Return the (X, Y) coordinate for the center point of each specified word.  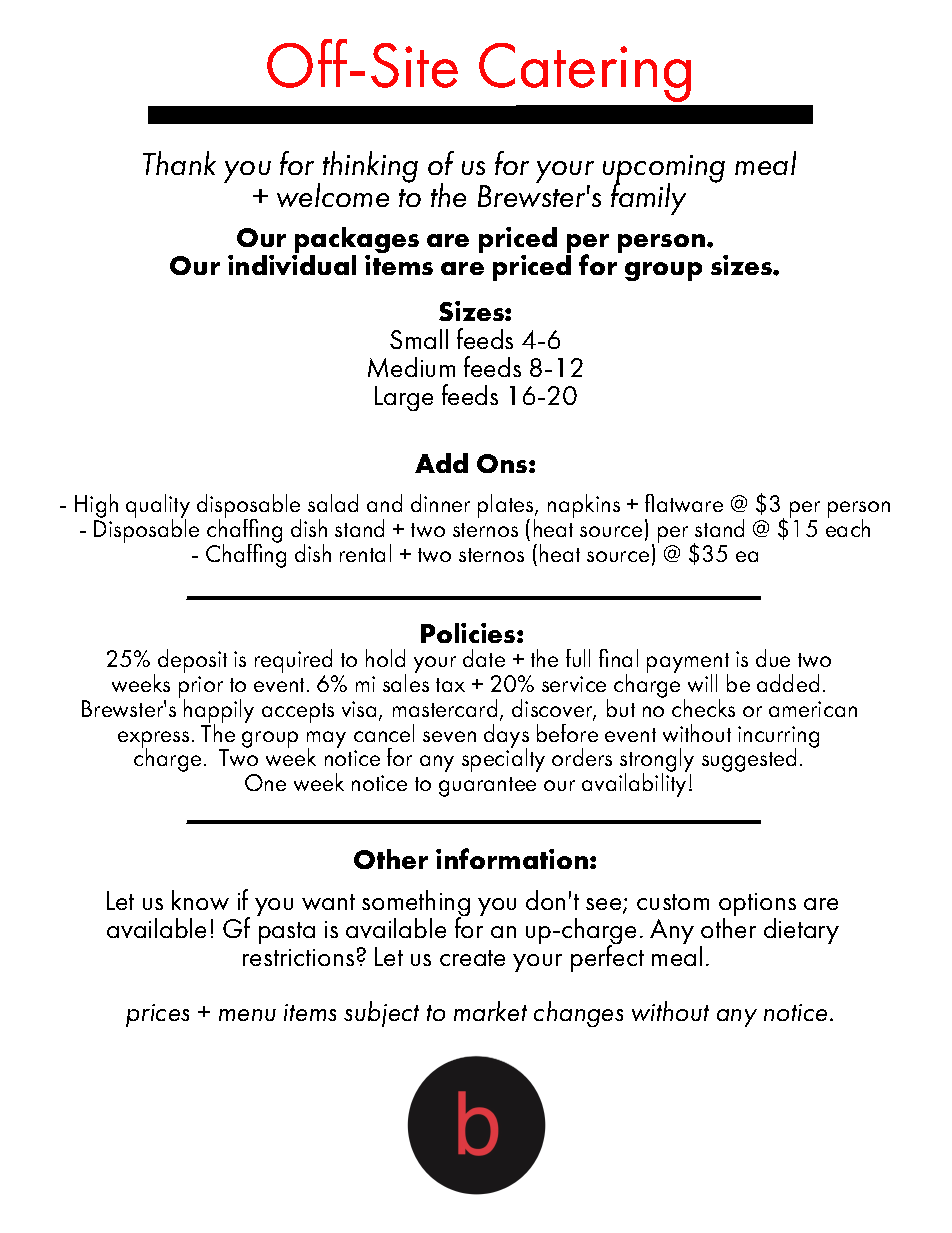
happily (219, 712)
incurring (778, 738)
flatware (684, 503)
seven (449, 736)
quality (158, 507)
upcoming (664, 170)
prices (157, 1015)
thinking (370, 167)
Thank (179, 163)
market (490, 1011)
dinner (440, 503)
